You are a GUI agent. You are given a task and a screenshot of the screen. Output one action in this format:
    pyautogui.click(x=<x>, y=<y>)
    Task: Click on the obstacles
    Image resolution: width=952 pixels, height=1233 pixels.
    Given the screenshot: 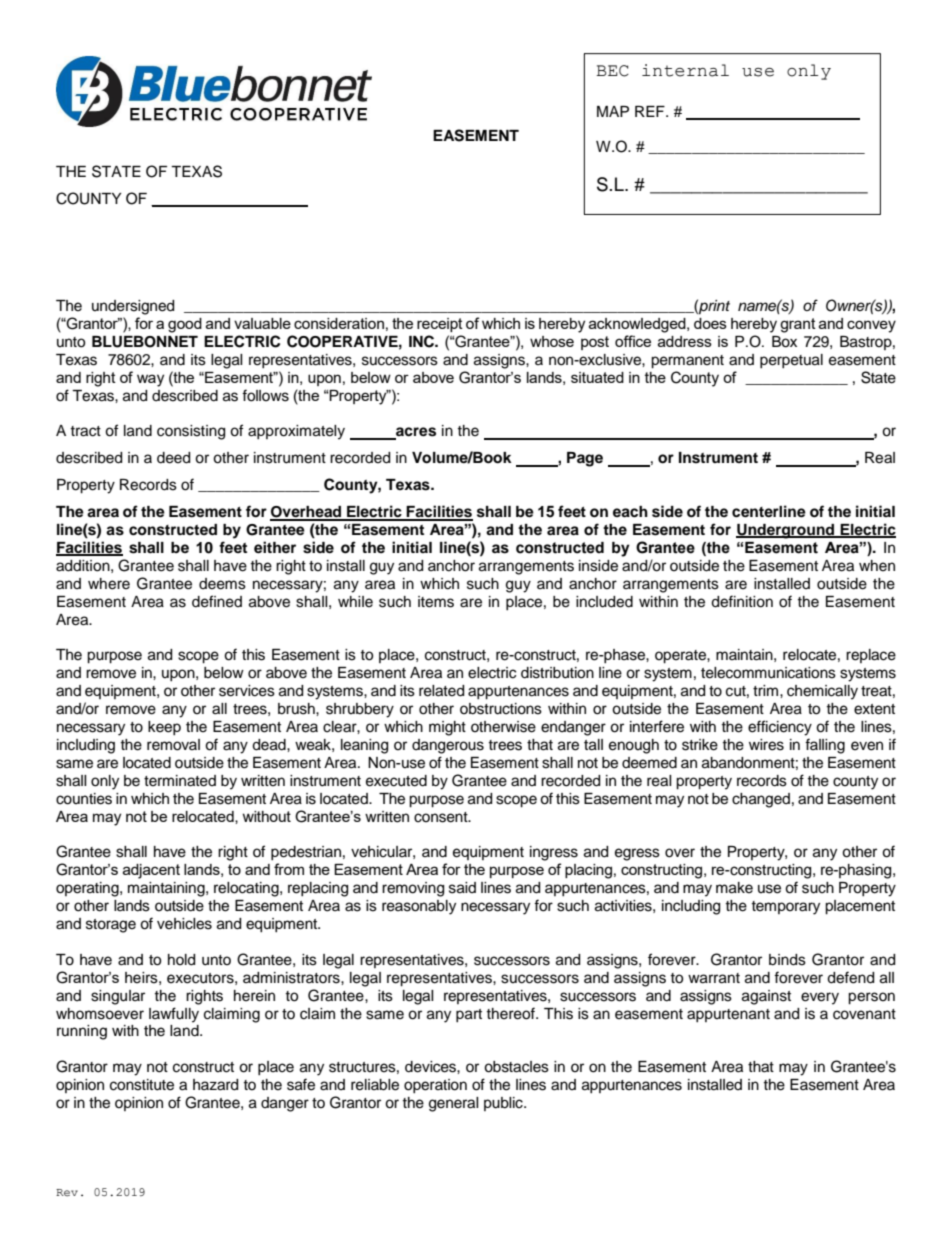 What is the action you would take?
    pyautogui.click(x=516, y=1067)
